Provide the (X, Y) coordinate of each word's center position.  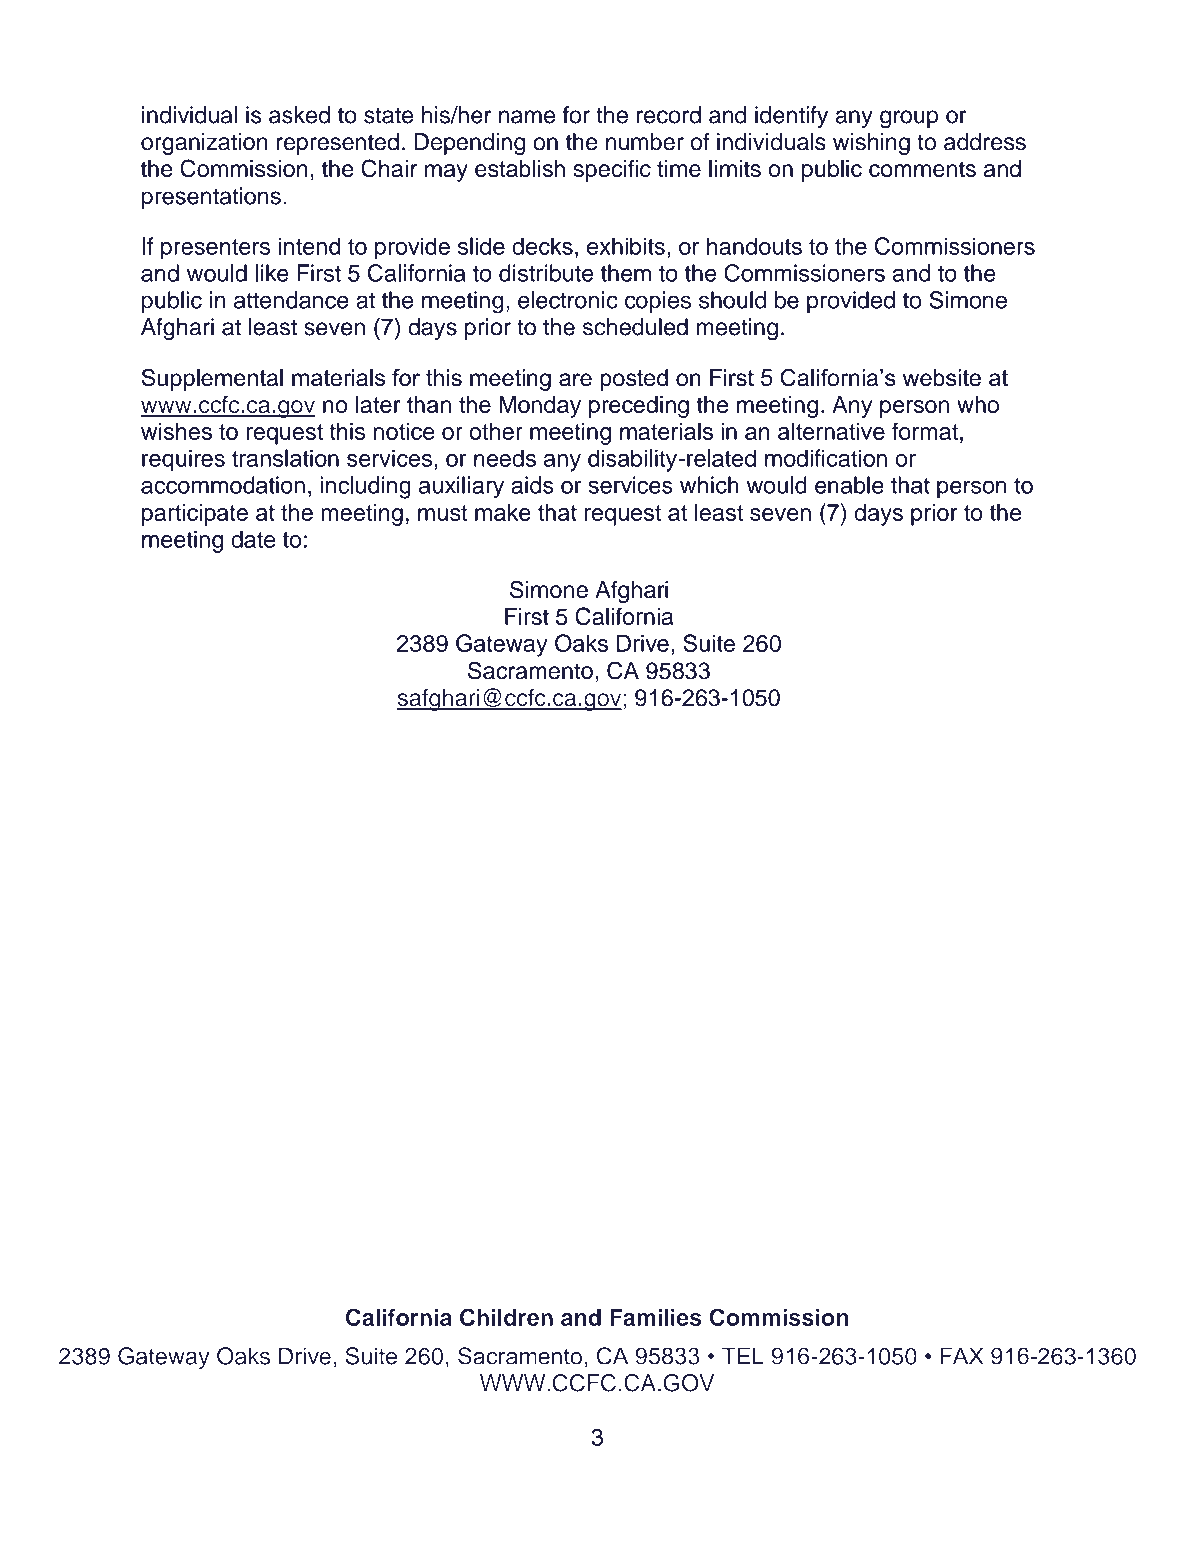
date (253, 539)
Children (506, 1317)
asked (299, 115)
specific (612, 170)
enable (849, 485)
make (503, 512)
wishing (871, 144)
